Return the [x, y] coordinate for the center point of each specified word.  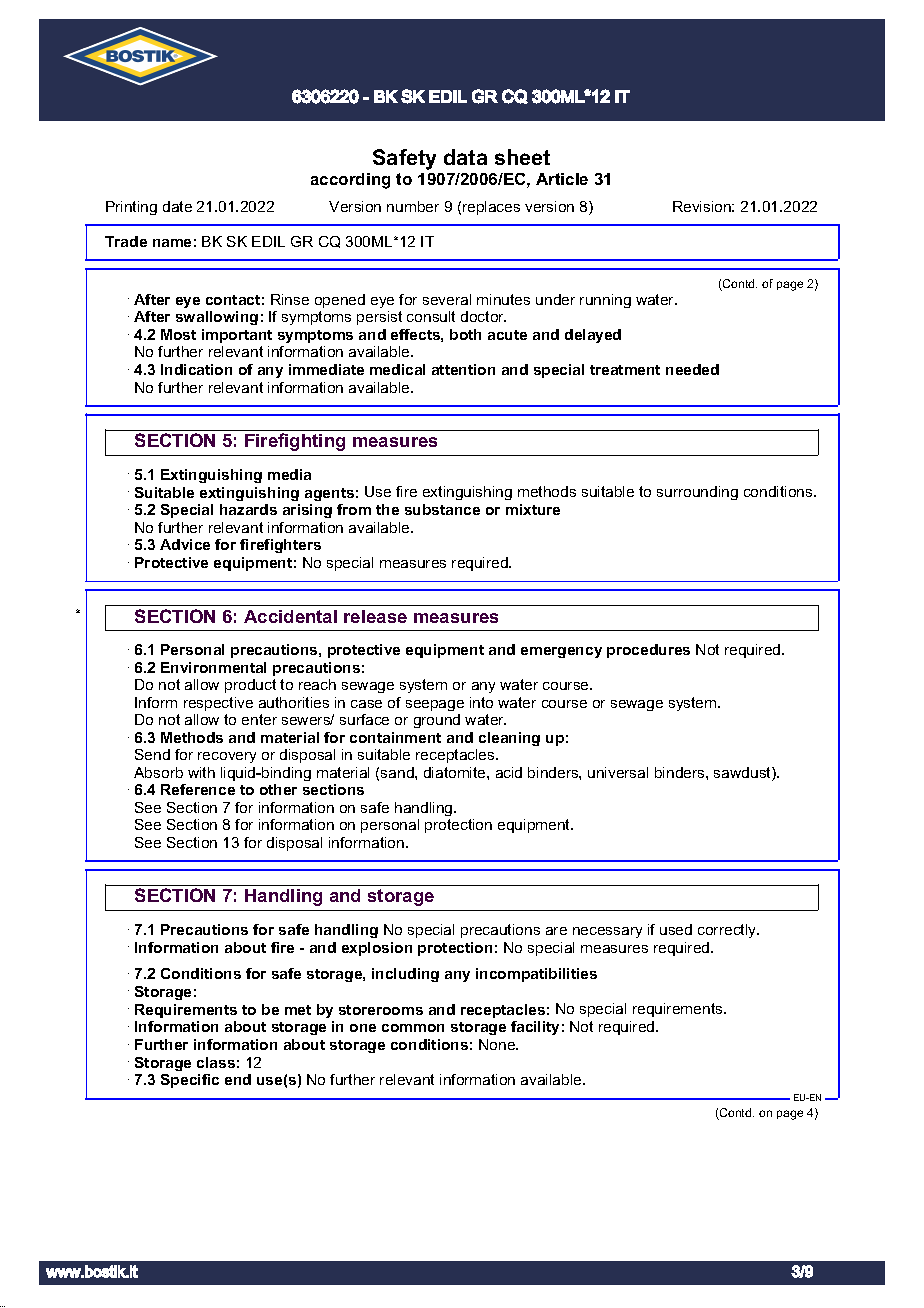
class [216, 1062]
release [375, 616]
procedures [648, 651]
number [413, 206]
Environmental [213, 667]
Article [562, 179]
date [177, 206]
